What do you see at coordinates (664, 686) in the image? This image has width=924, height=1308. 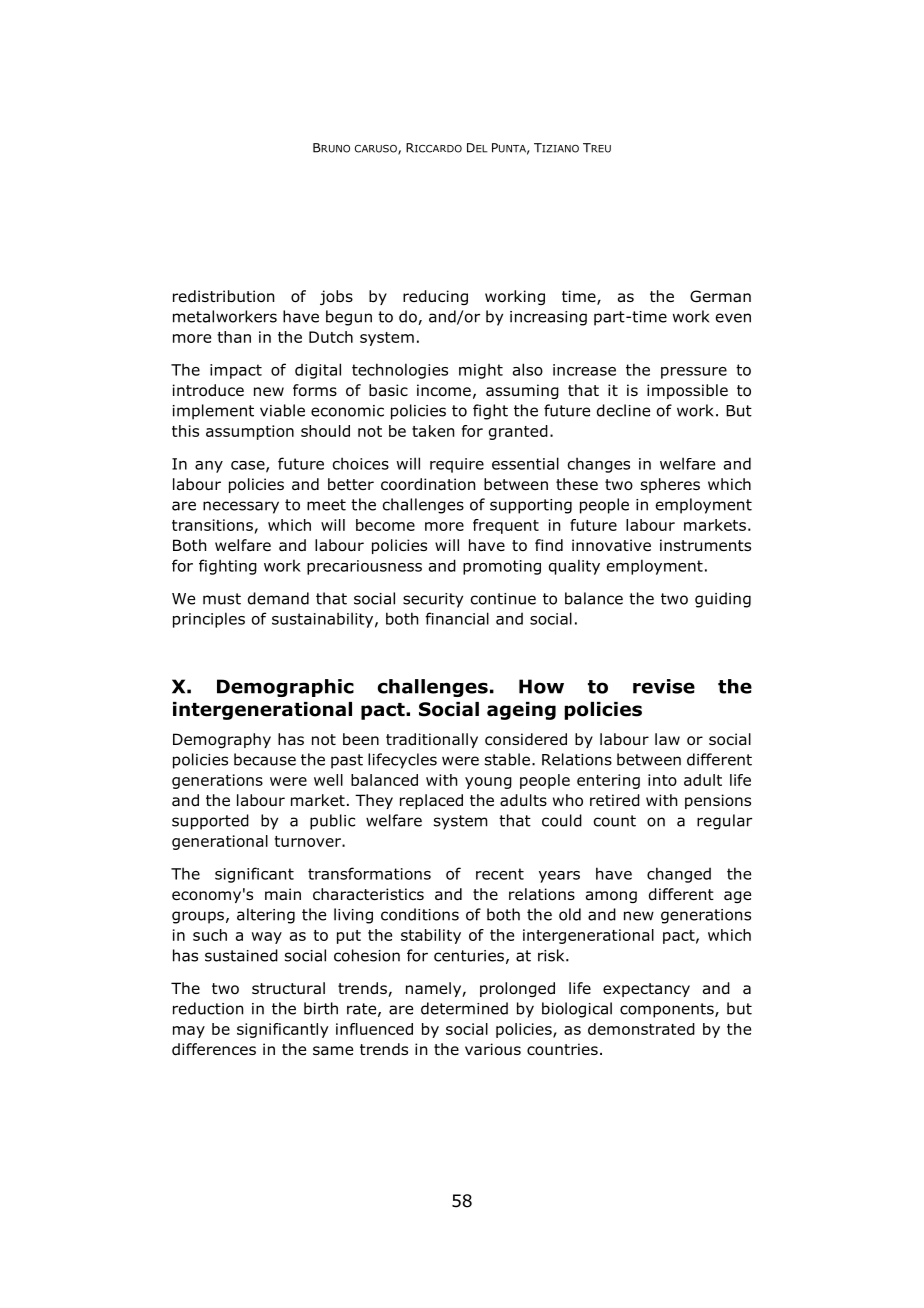 I see `revise` at bounding box center [664, 686].
